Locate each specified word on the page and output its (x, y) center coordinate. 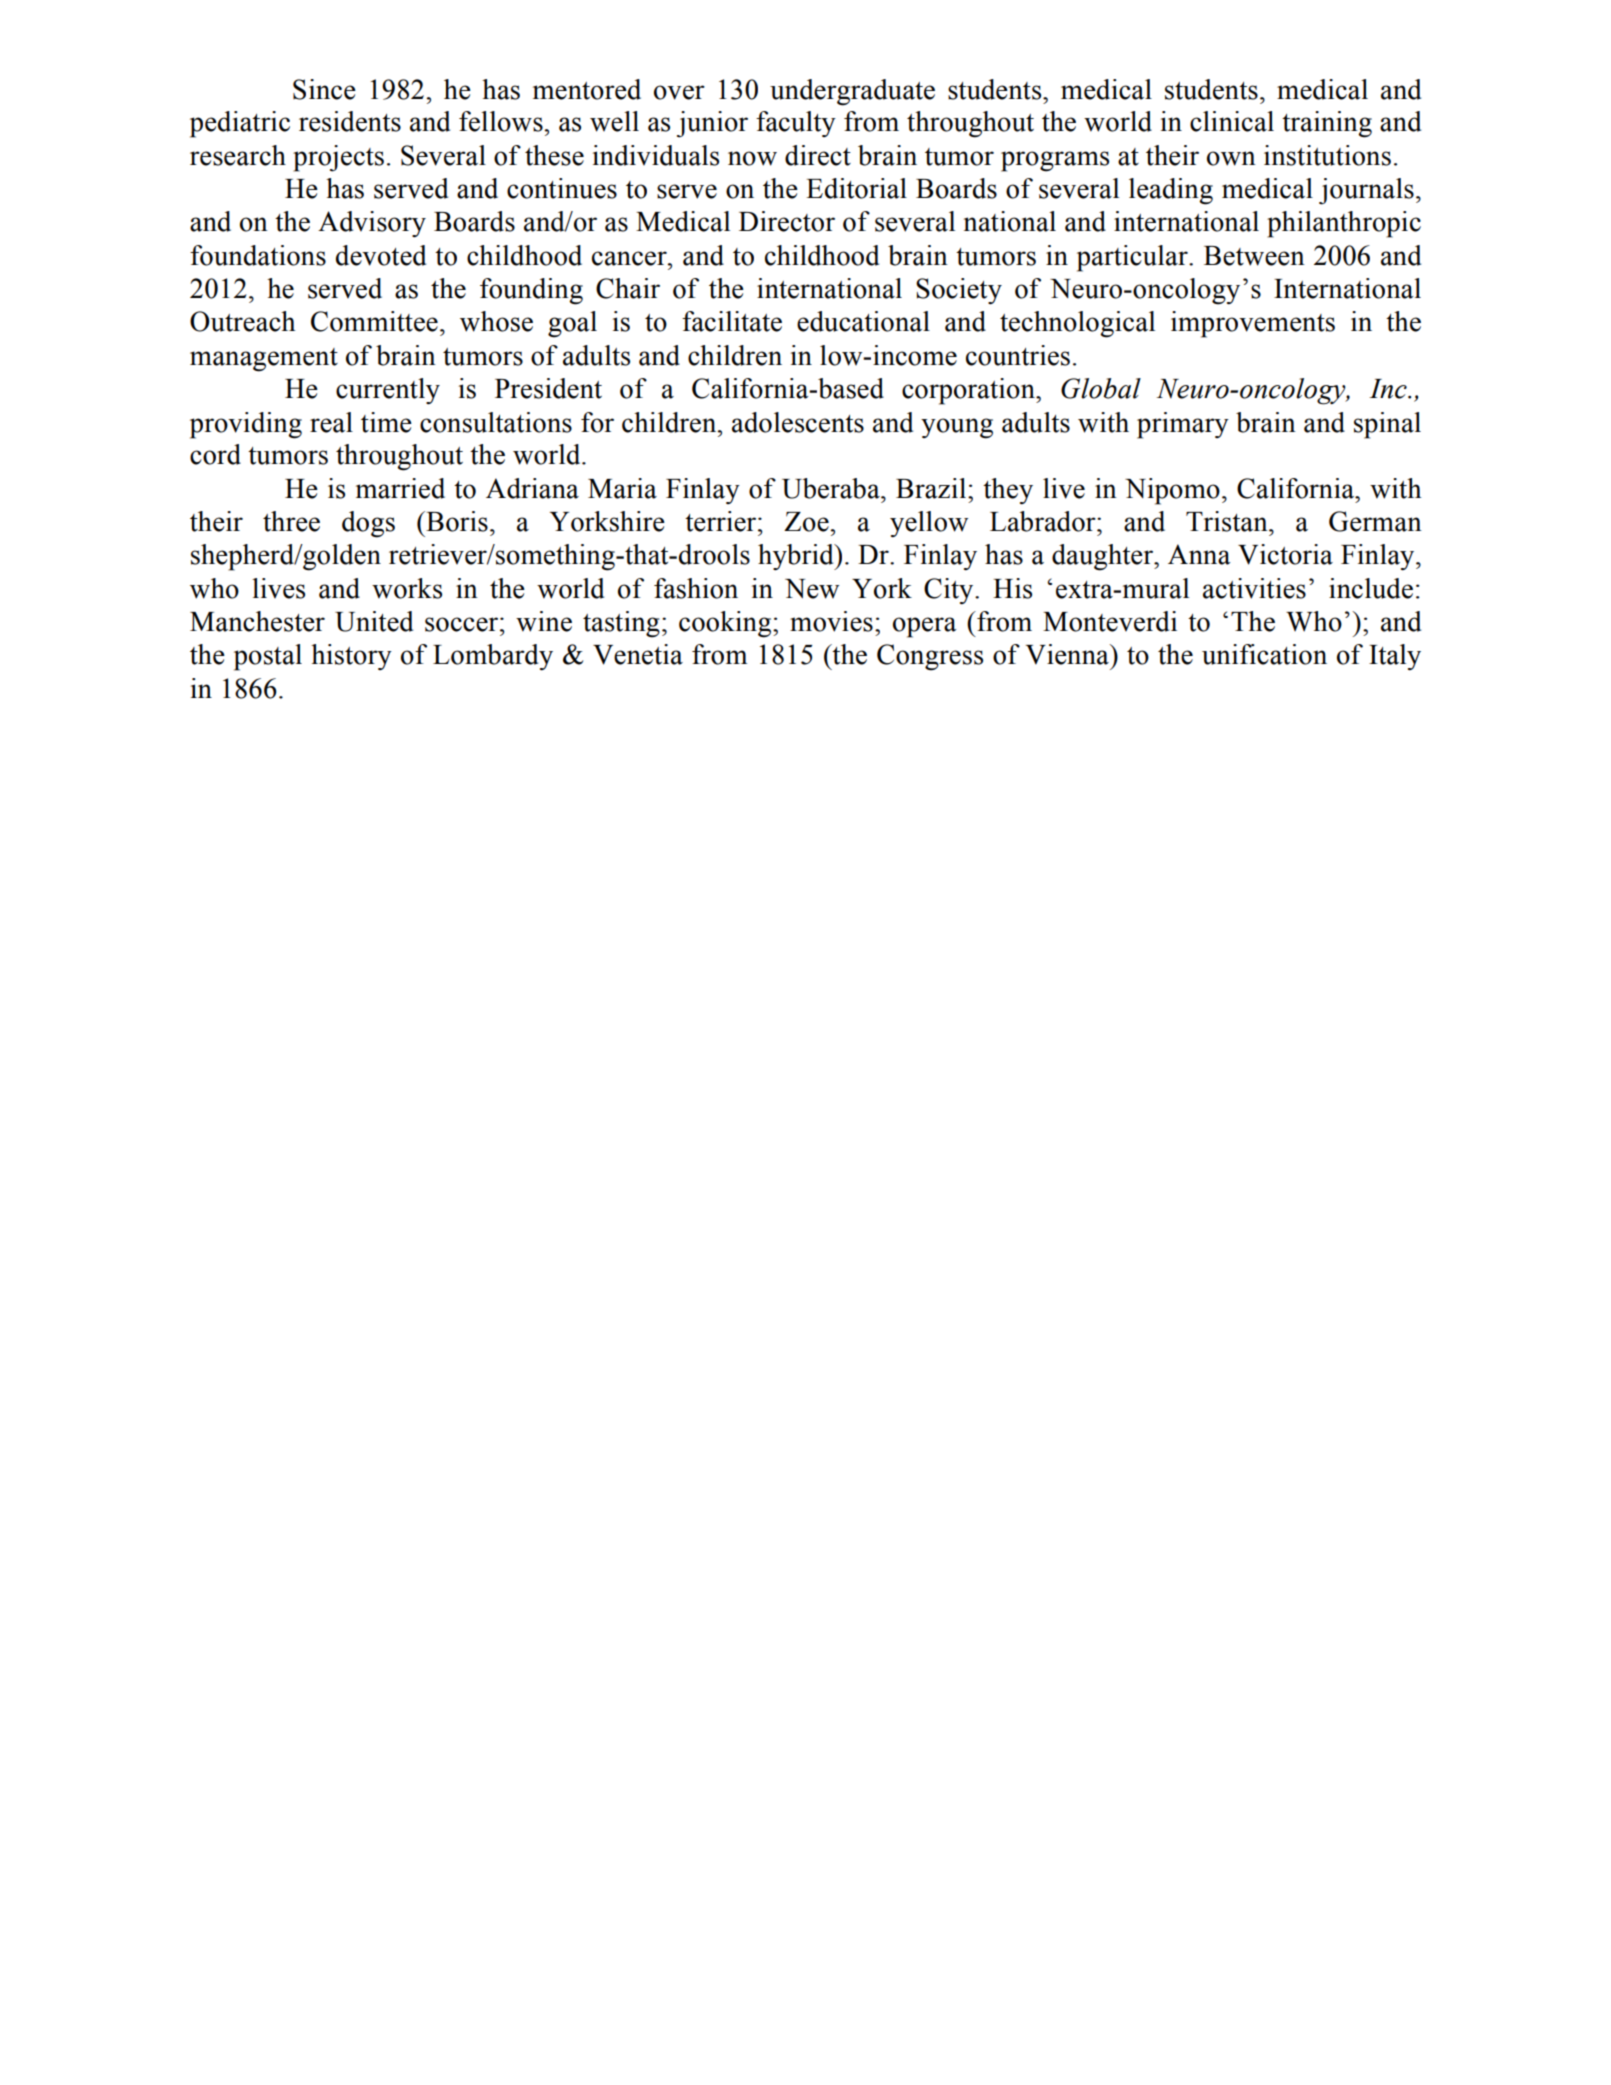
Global (1101, 388)
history (351, 657)
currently (388, 391)
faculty (796, 124)
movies (831, 621)
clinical (1232, 121)
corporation (969, 391)
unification (1264, 654)
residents (350, 121)
